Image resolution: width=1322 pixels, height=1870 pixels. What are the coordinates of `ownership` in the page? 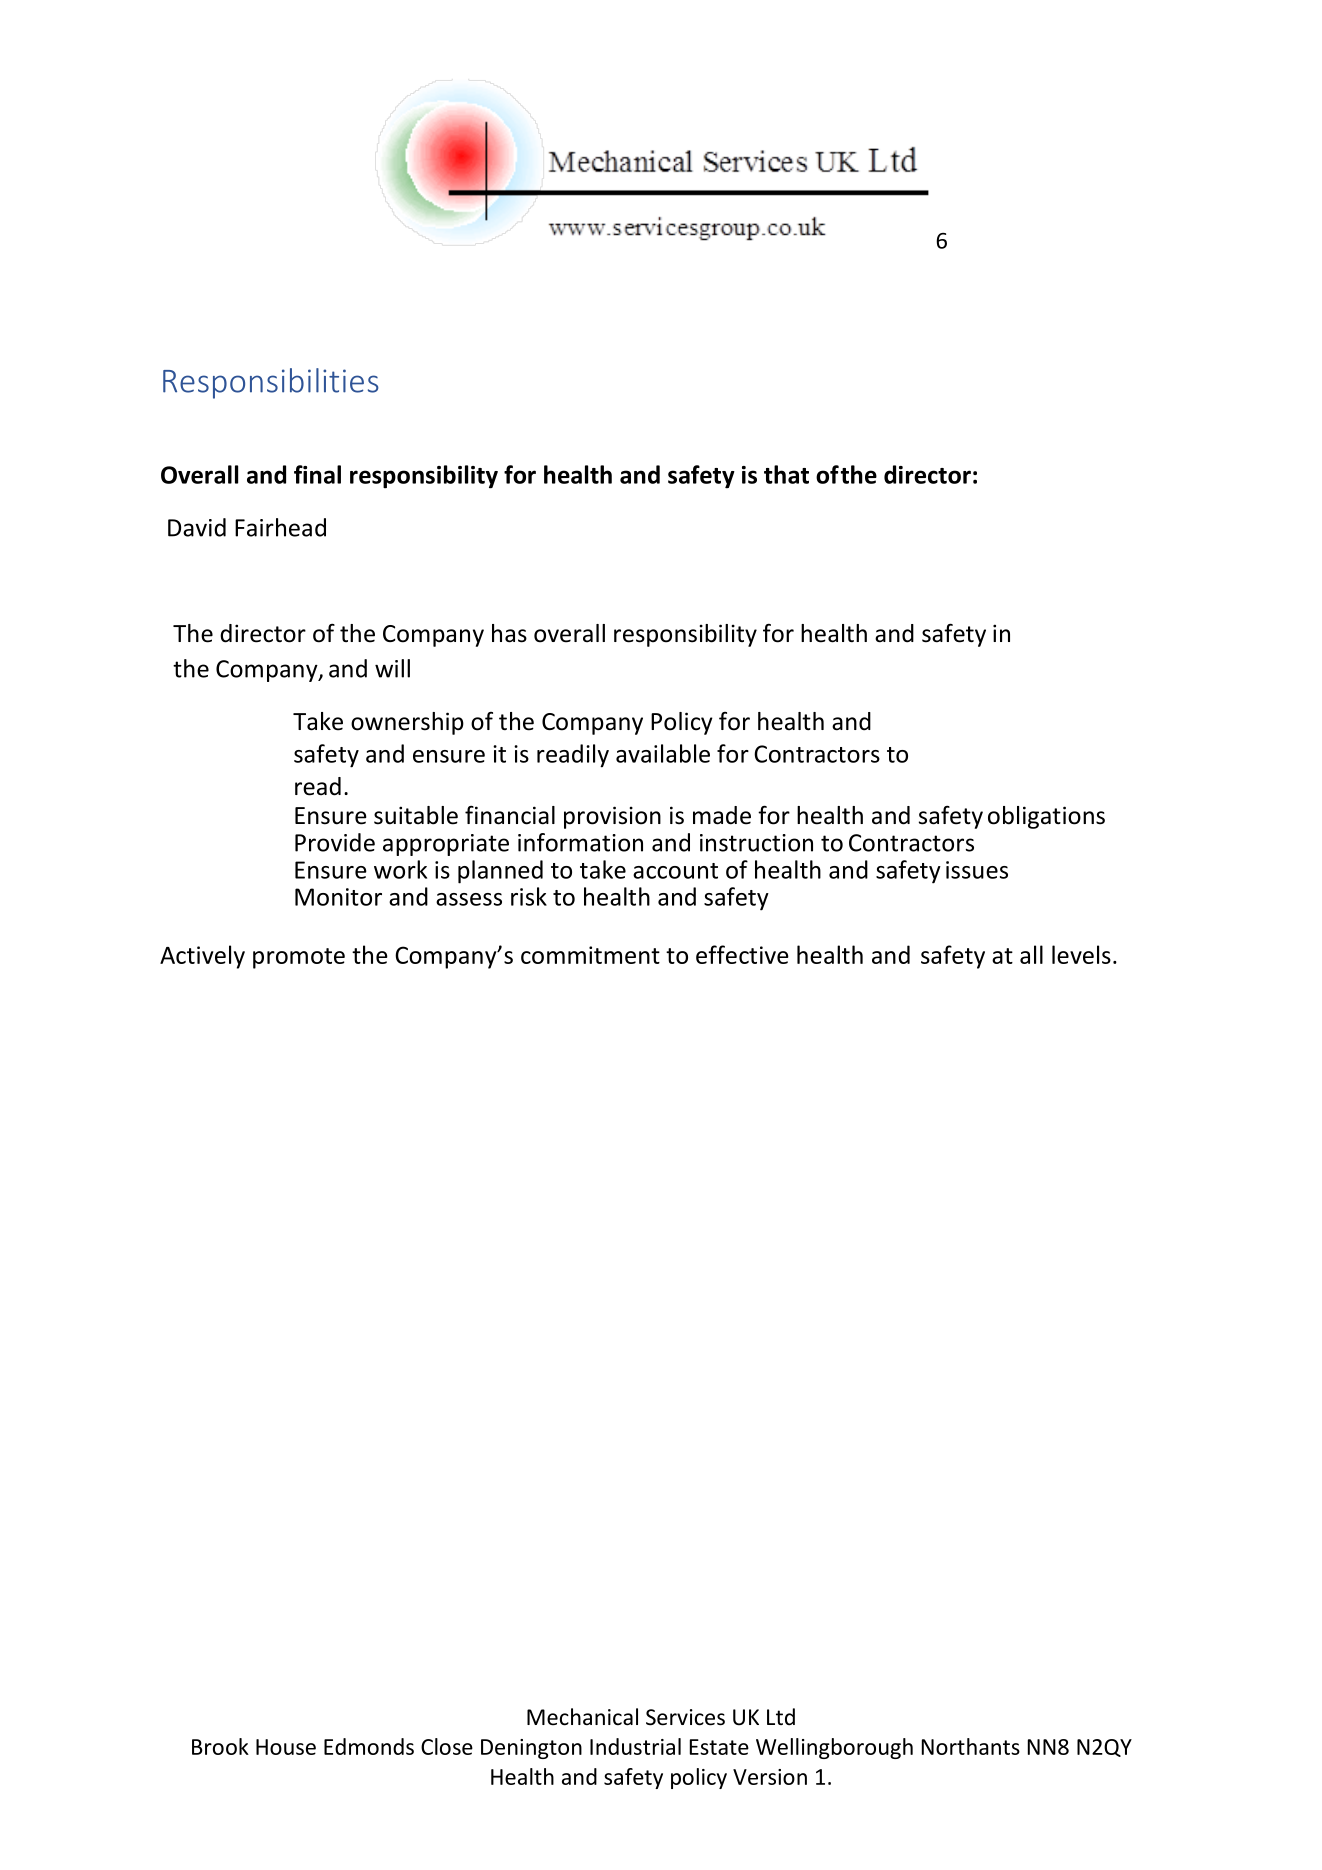 It's located at (407, 723).
